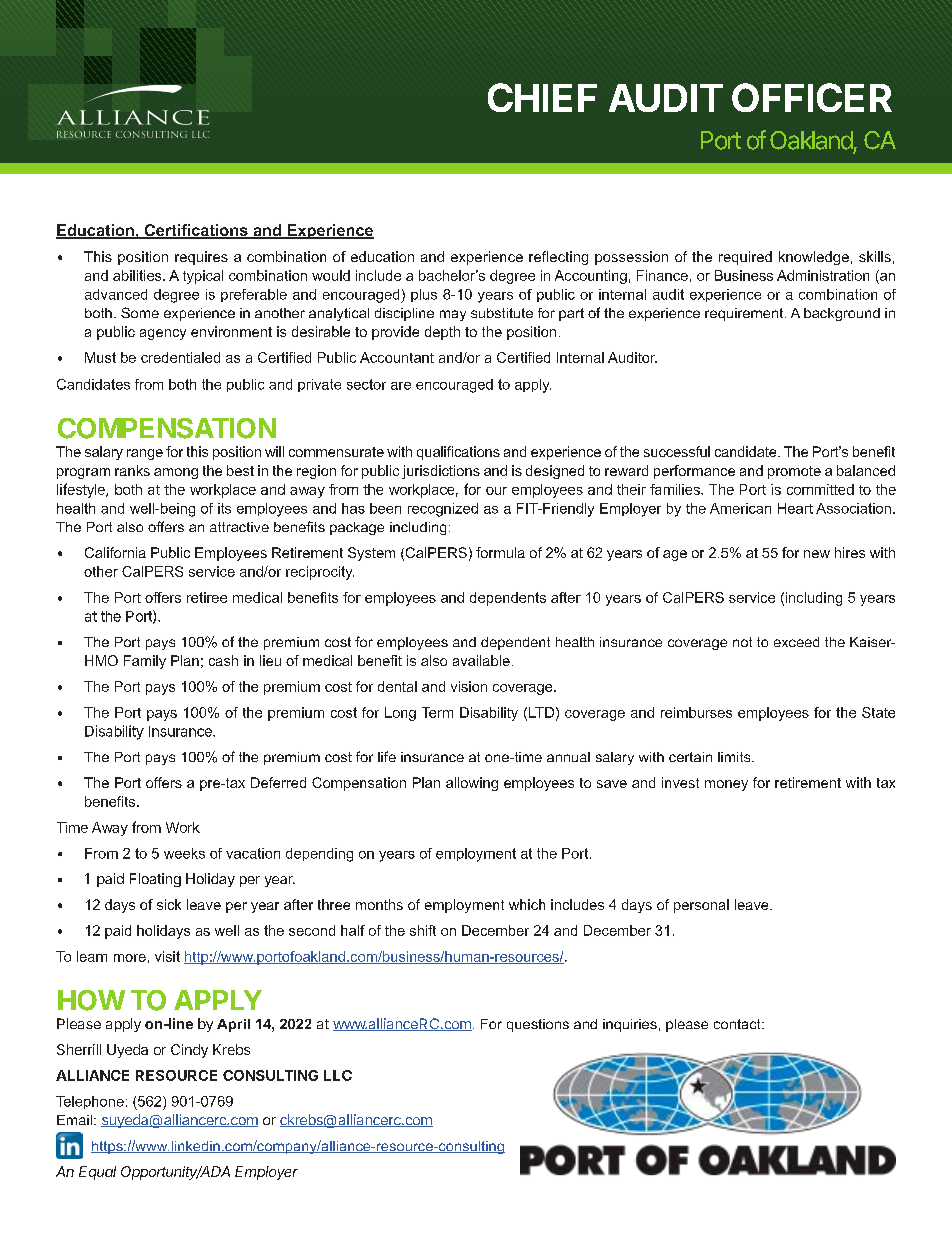 The image size is (952, 1233). I want to click on CHIEF, so click(542, 97).
